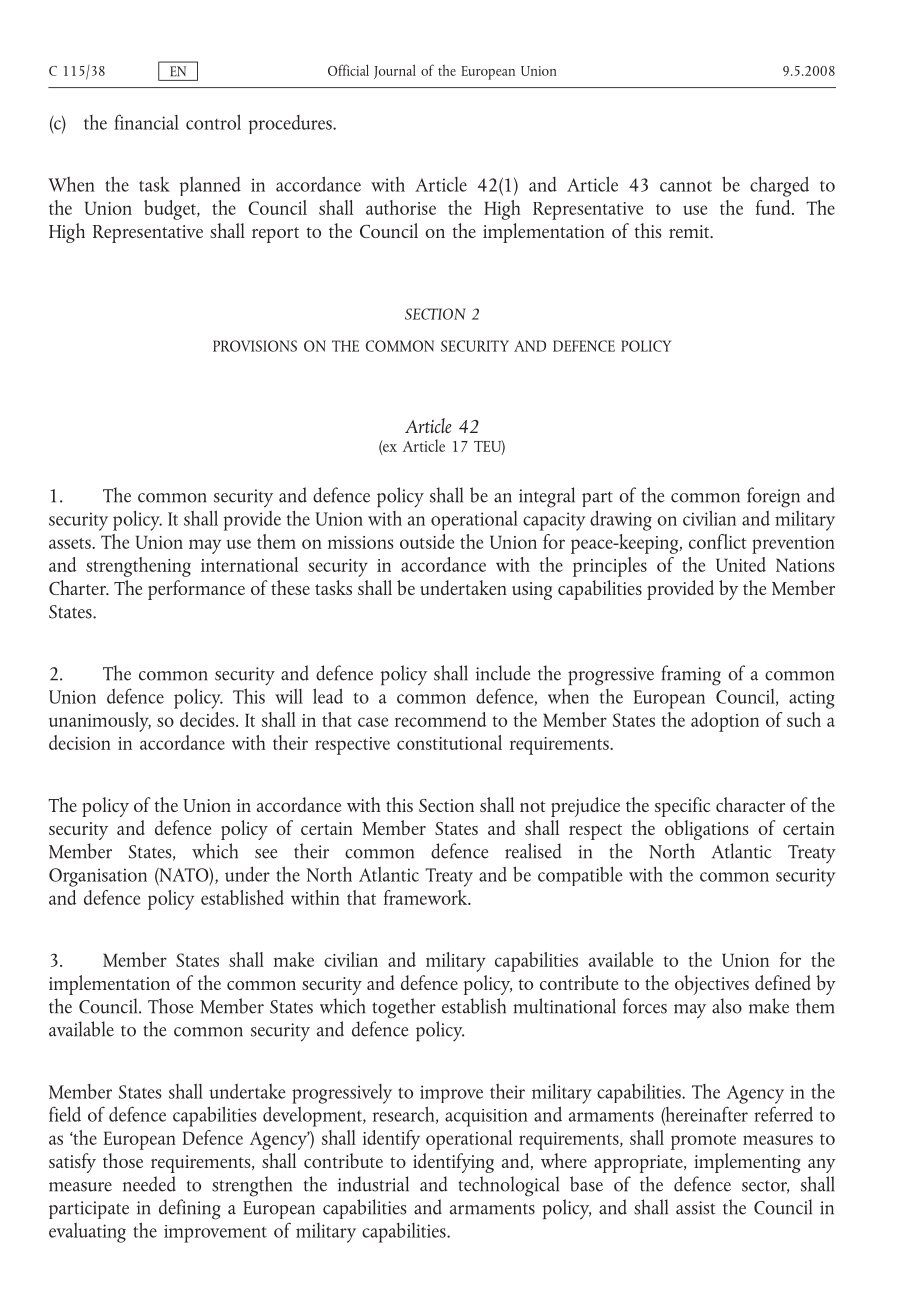  What do you see at coordinates (146, 122) in the document?
I see `financial` at bounding box center [146, 122].
